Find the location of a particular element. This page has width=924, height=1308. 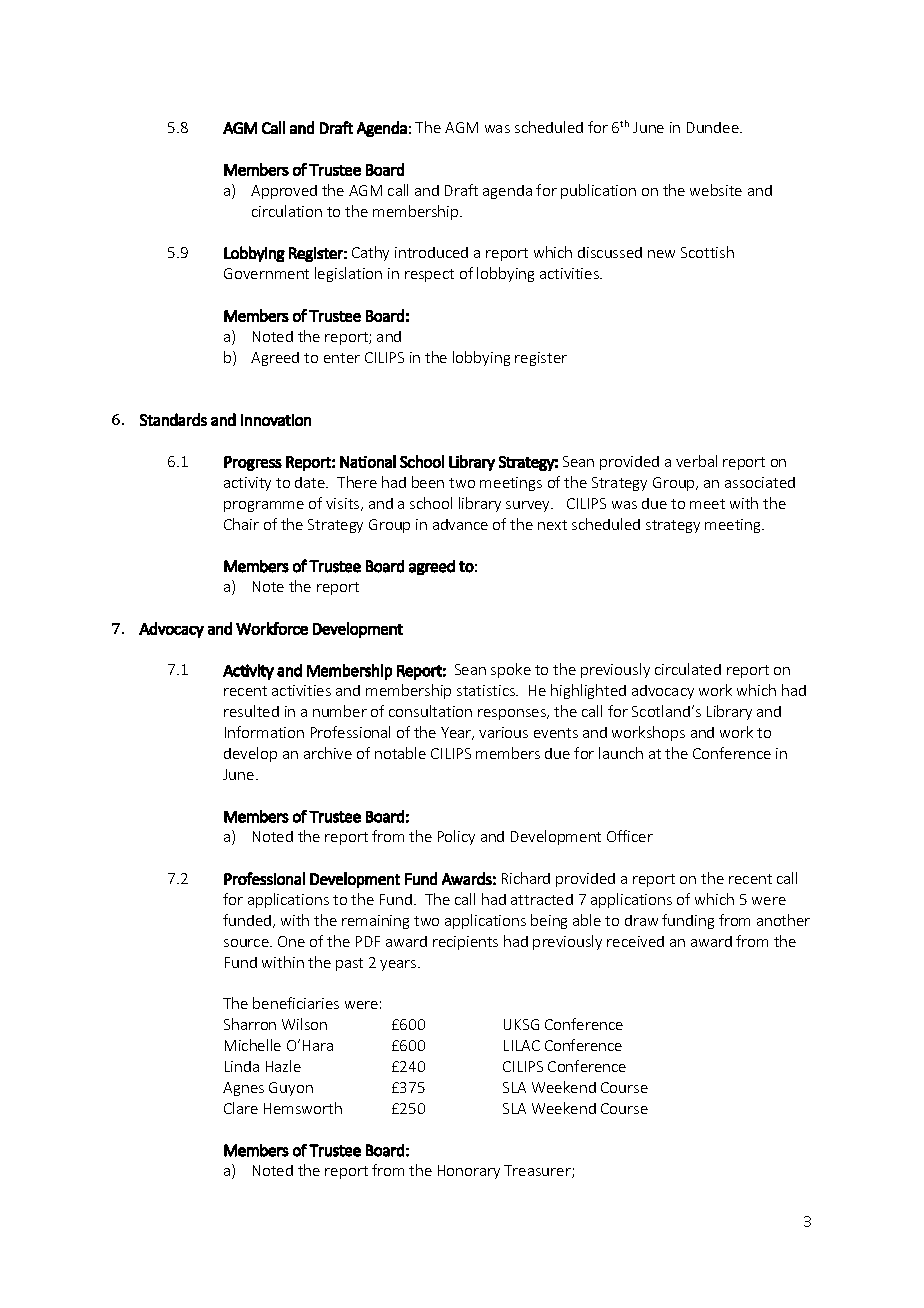

spoke is located at coordinates (511, 670).
